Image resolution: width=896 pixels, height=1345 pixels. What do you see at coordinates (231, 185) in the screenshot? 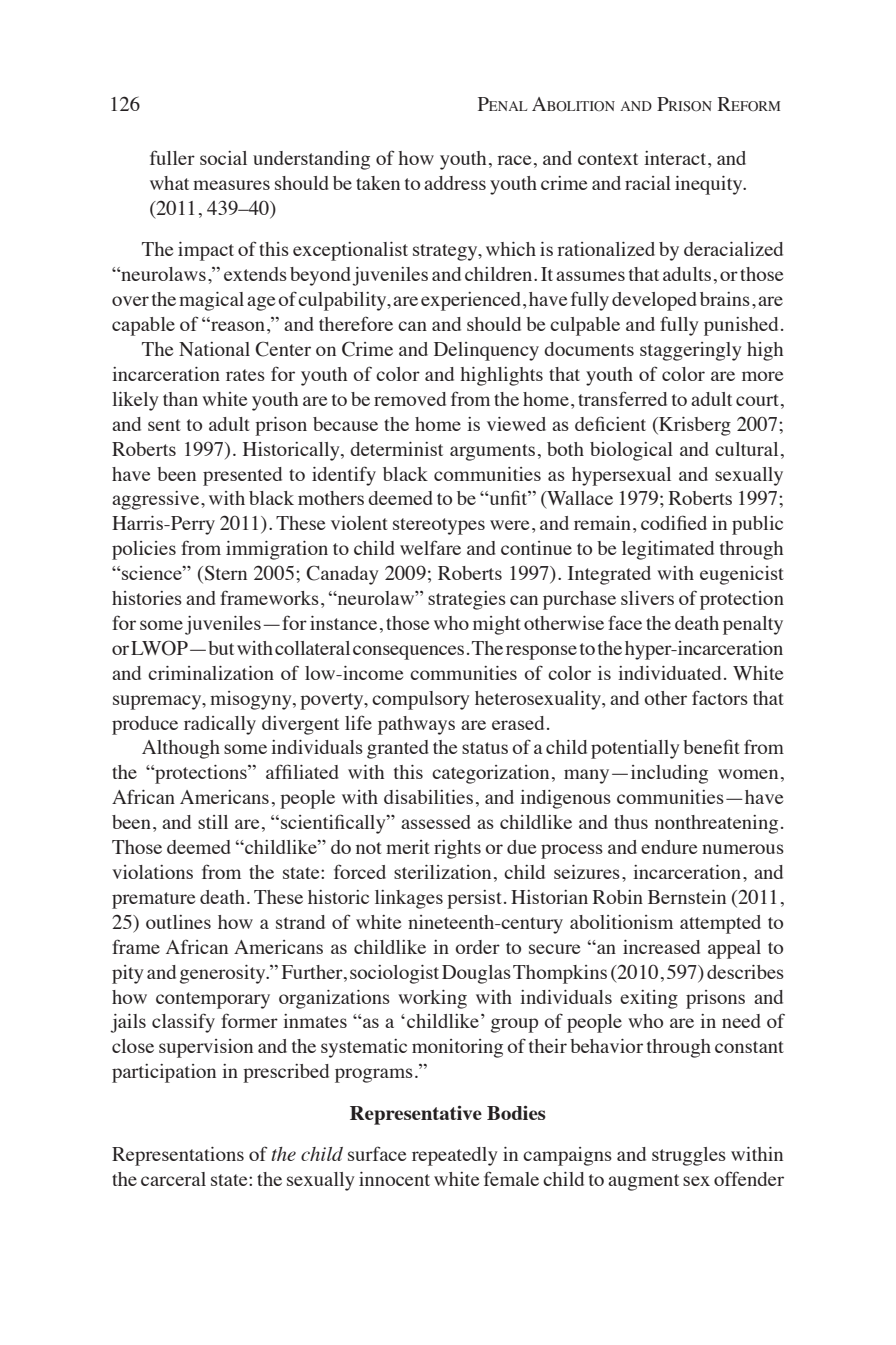
I see `measures` at bounding box center [231, 185].
